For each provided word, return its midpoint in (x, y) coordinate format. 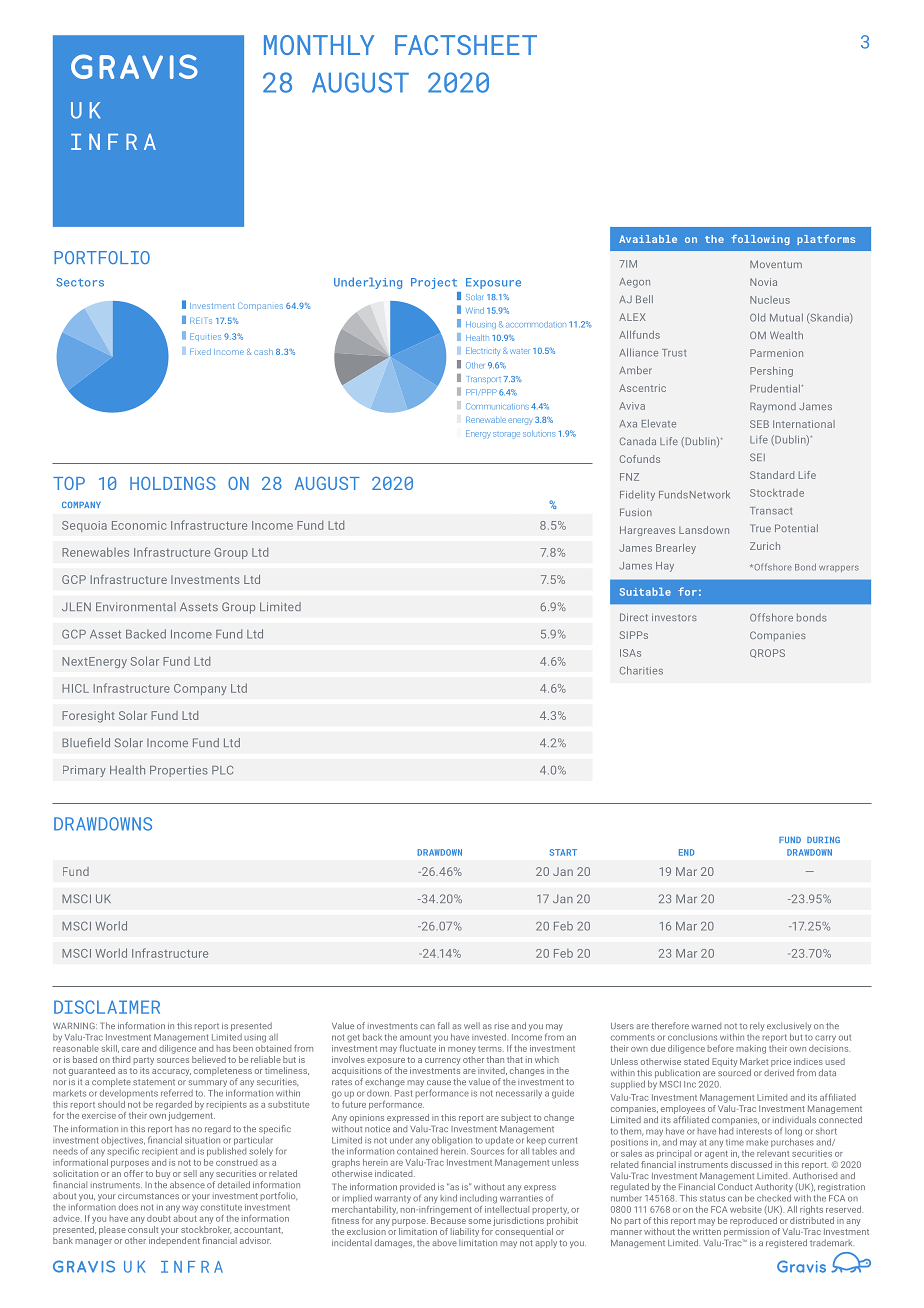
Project (434, 283)
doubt (159, 1218)
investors (674, 617)
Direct (634, 617)
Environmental (136, 606)
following (760, 240)
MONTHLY (319, 45)
